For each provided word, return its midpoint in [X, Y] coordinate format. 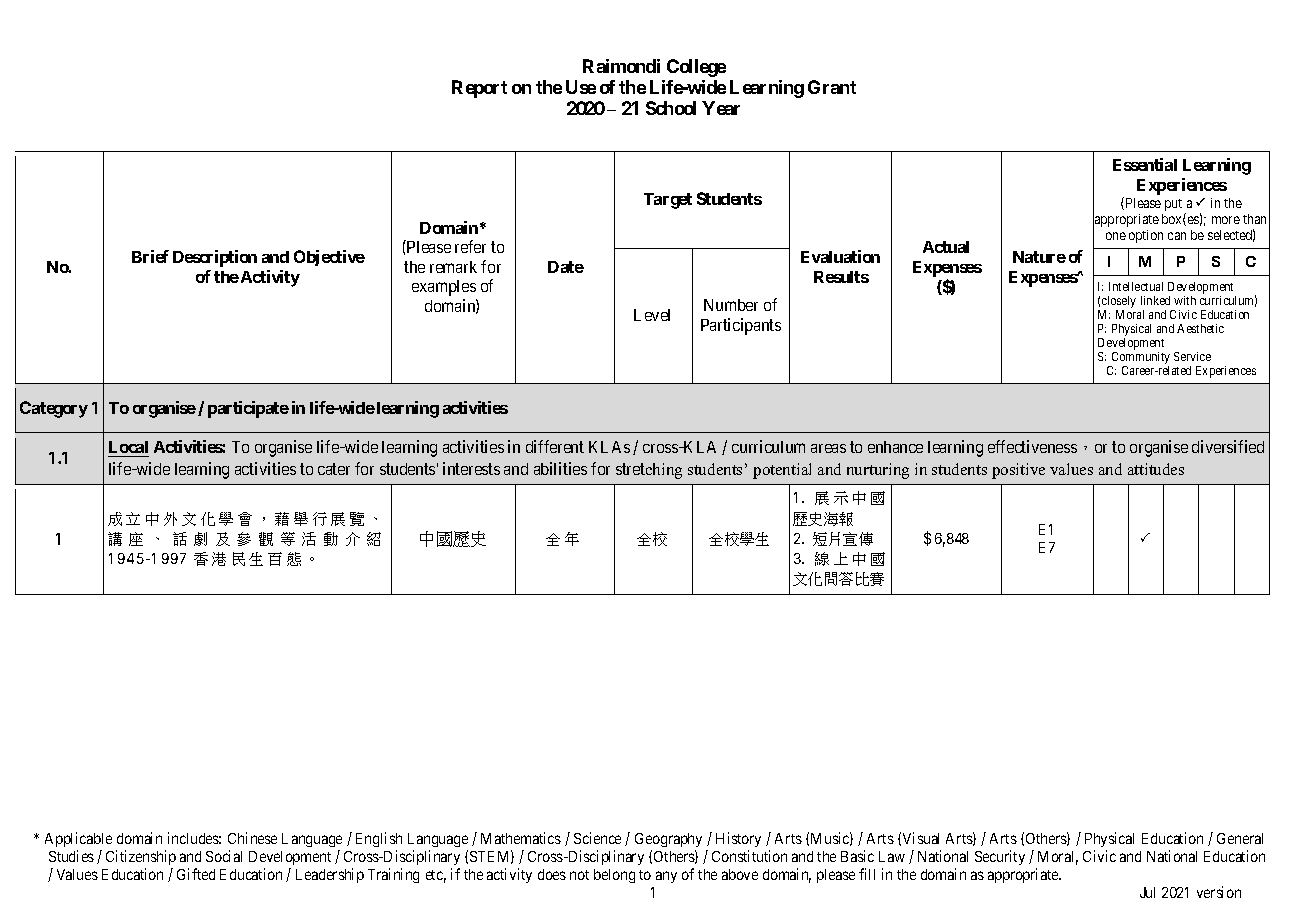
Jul [1147, 892]
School [671, 108]
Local [128, 447]
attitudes [1156, 469]
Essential [1145, 164]
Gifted [196, 874]
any [666, 877]
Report [479, 89]
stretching [649, 471]
